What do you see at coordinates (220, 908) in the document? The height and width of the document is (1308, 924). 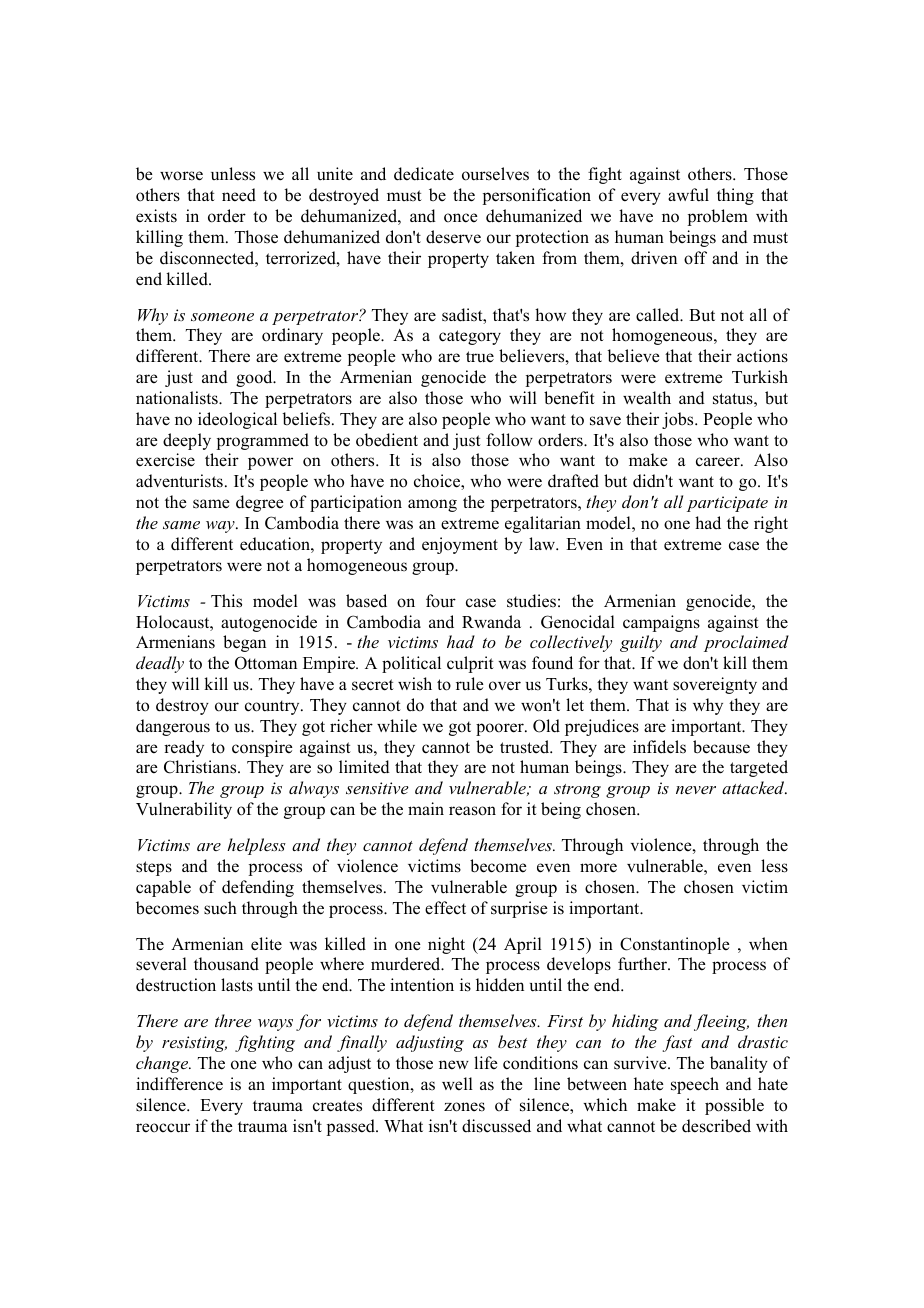 I see `such` at bounding box center [220, 908].
